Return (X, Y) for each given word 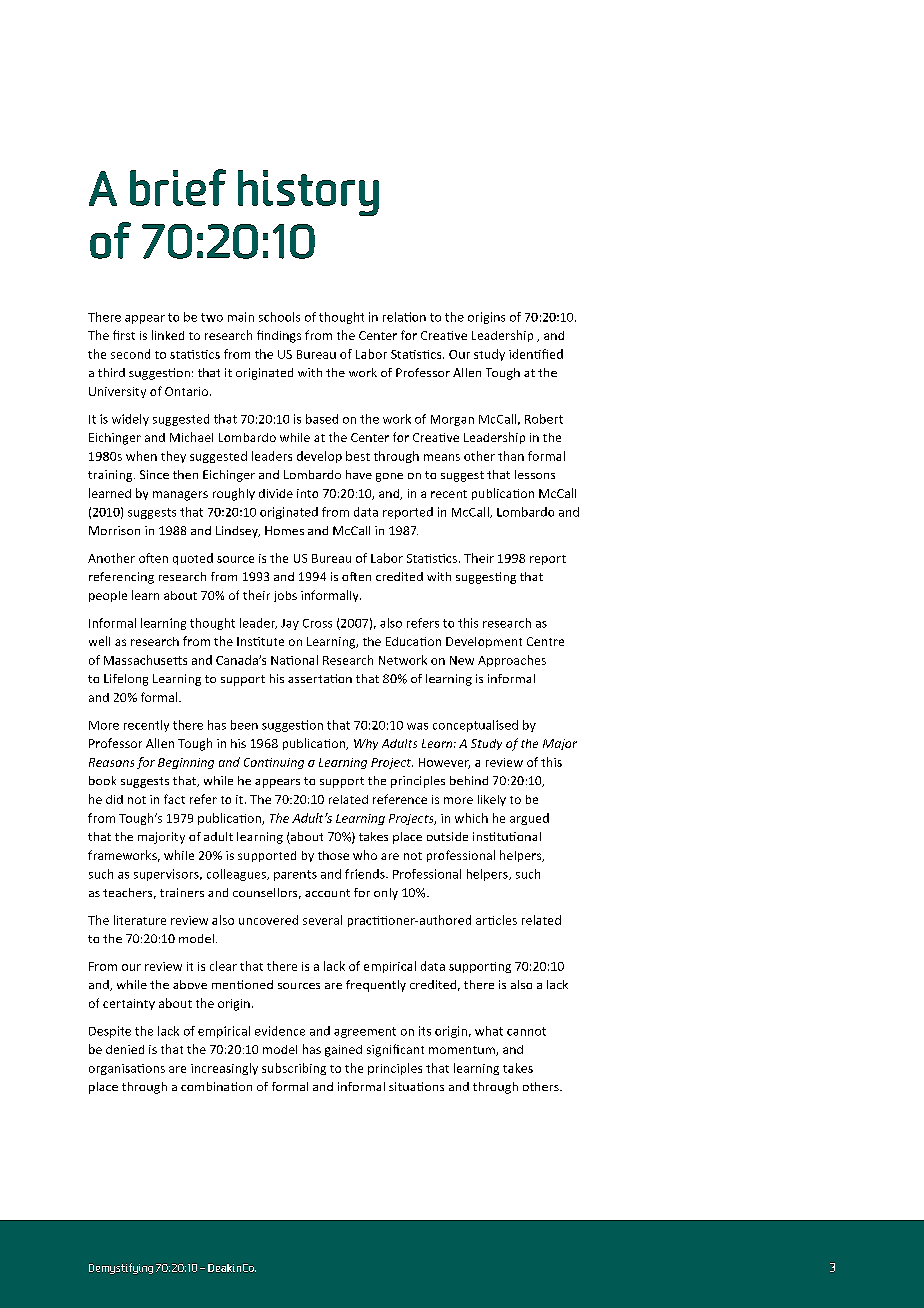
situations (416, 1086)
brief (178, 187)
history (308, 193)
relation (404, 317)
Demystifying (121, 1268)
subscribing (294, 1069)
